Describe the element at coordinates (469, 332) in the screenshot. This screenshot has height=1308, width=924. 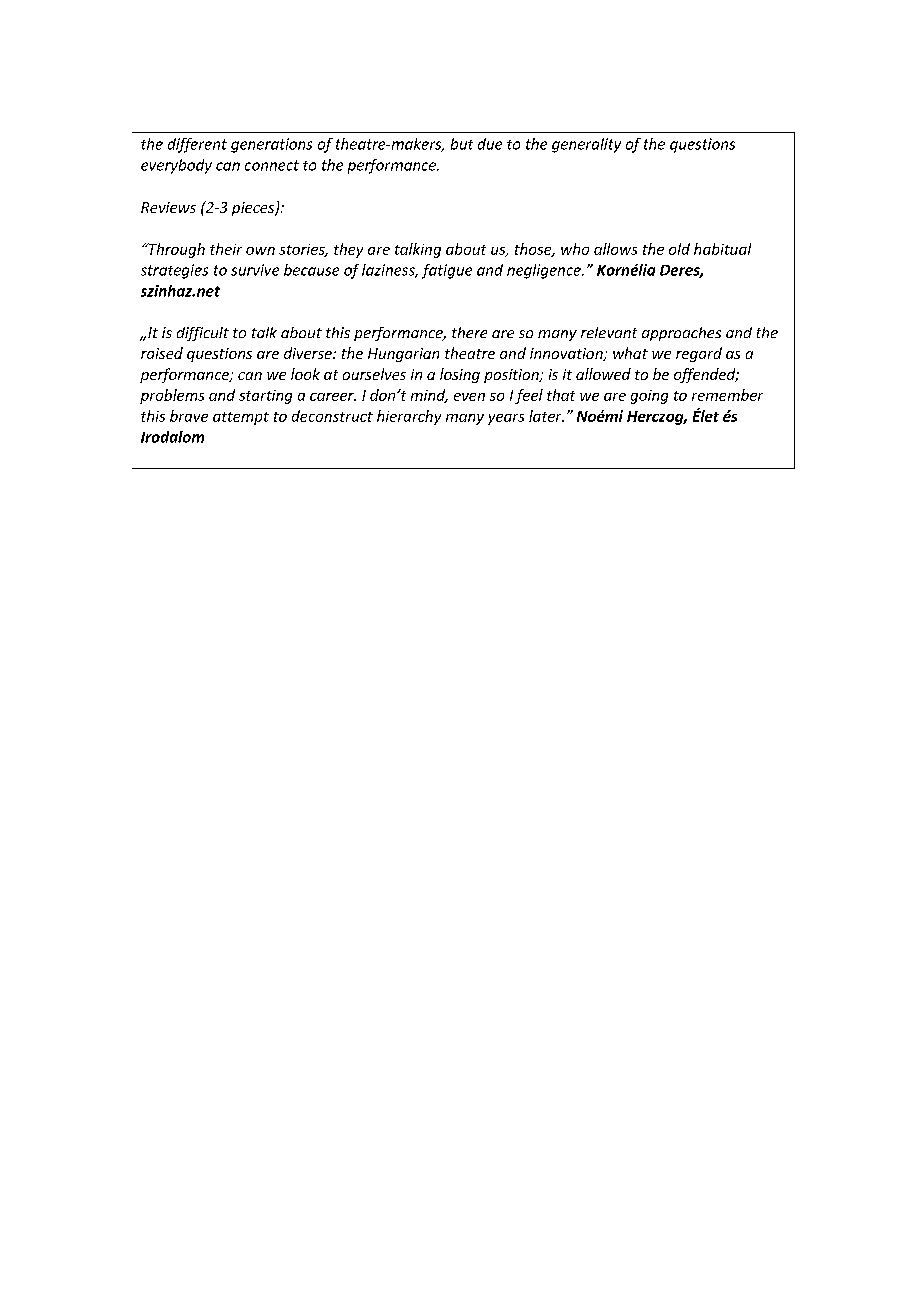
I see `there` at that location.
